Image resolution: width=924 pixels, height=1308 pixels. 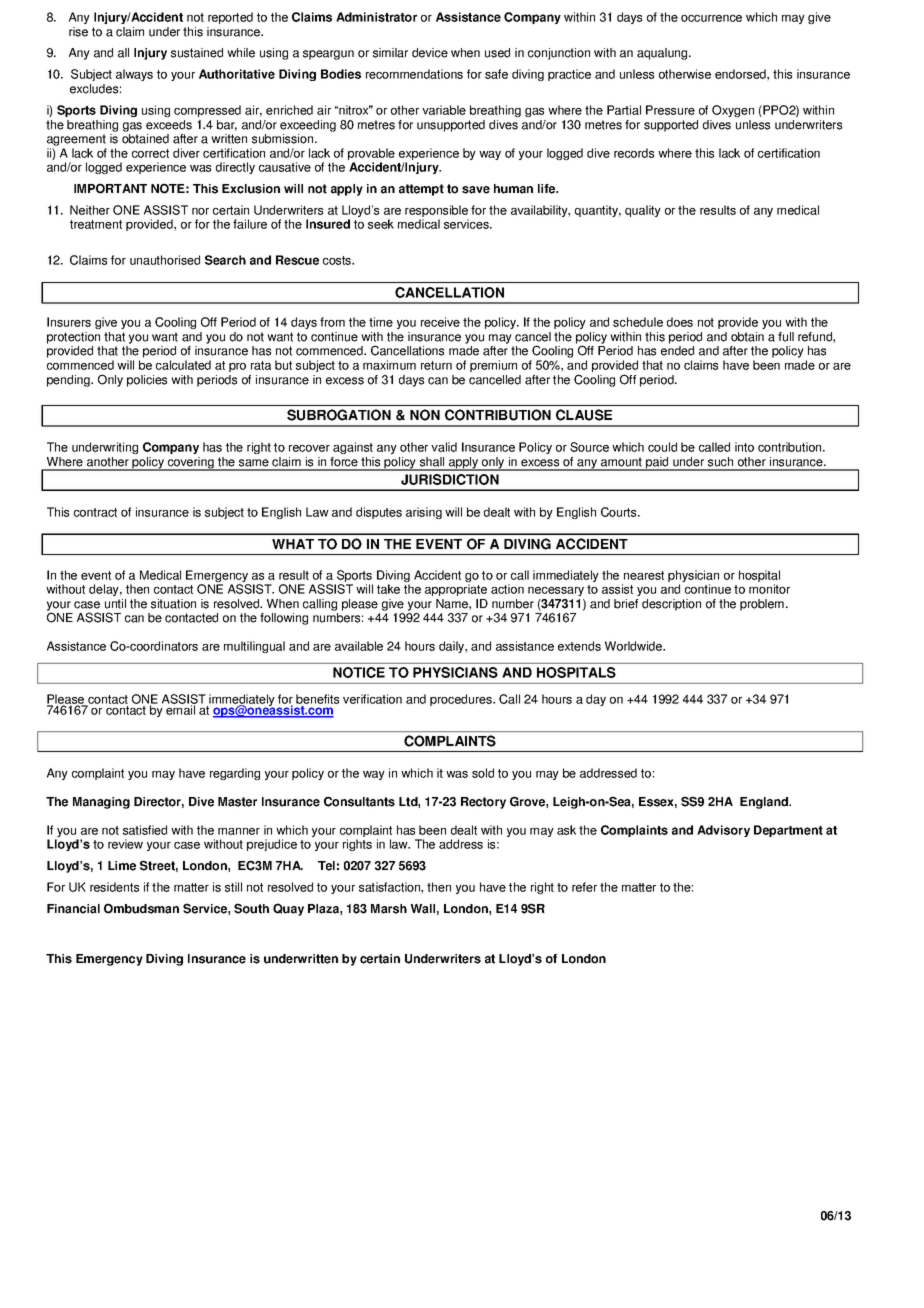 I want to click on sustained, so click(x=197, y=53).
